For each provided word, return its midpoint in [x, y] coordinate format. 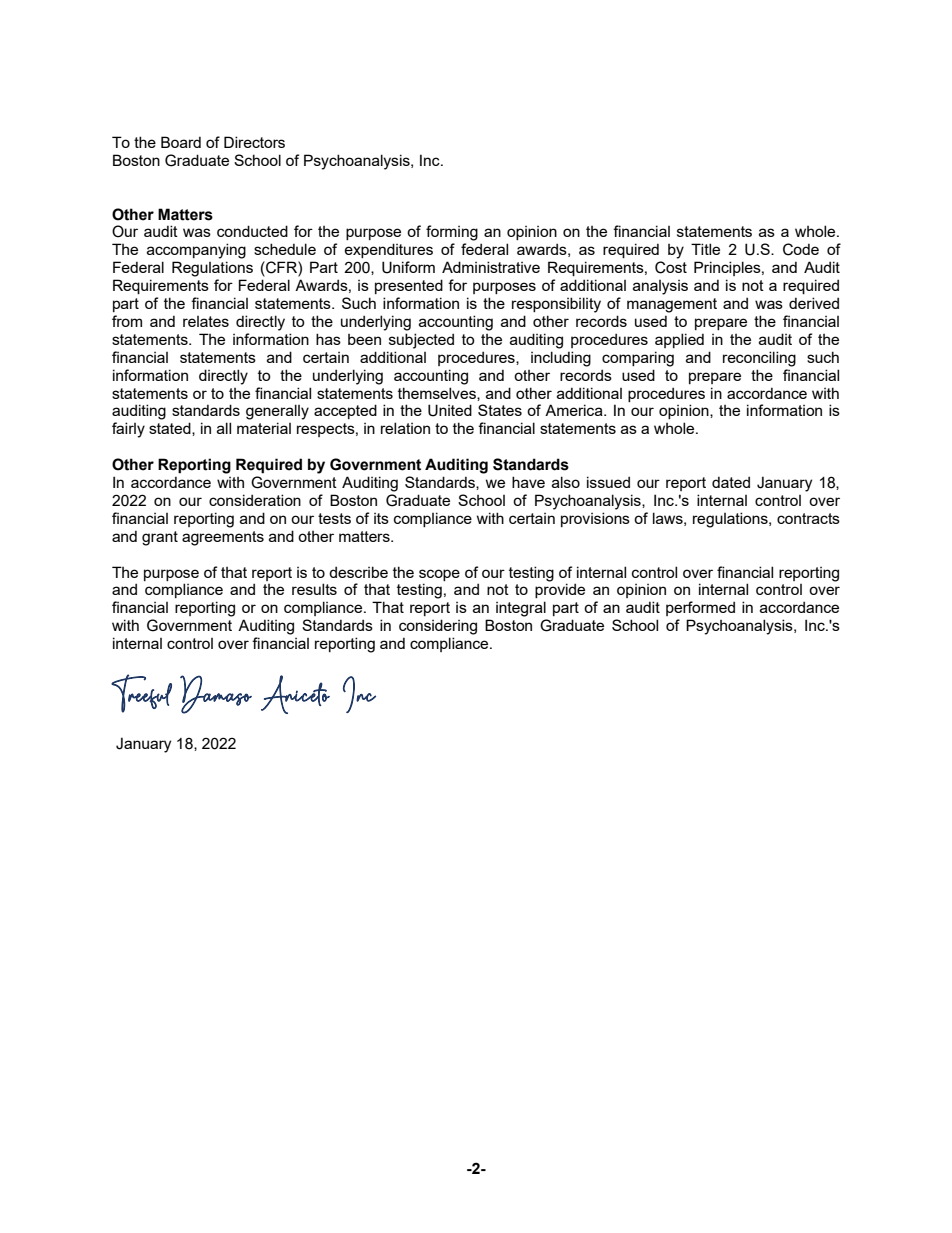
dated [731, 482]
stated [171, 429]
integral [521, 609]
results [314, 589]
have [528, 482]
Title [705, 249]
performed [700, 608]
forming [452, 233]
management [672, 305]
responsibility [556, 305]
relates [206, 321]
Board [181, 142]
